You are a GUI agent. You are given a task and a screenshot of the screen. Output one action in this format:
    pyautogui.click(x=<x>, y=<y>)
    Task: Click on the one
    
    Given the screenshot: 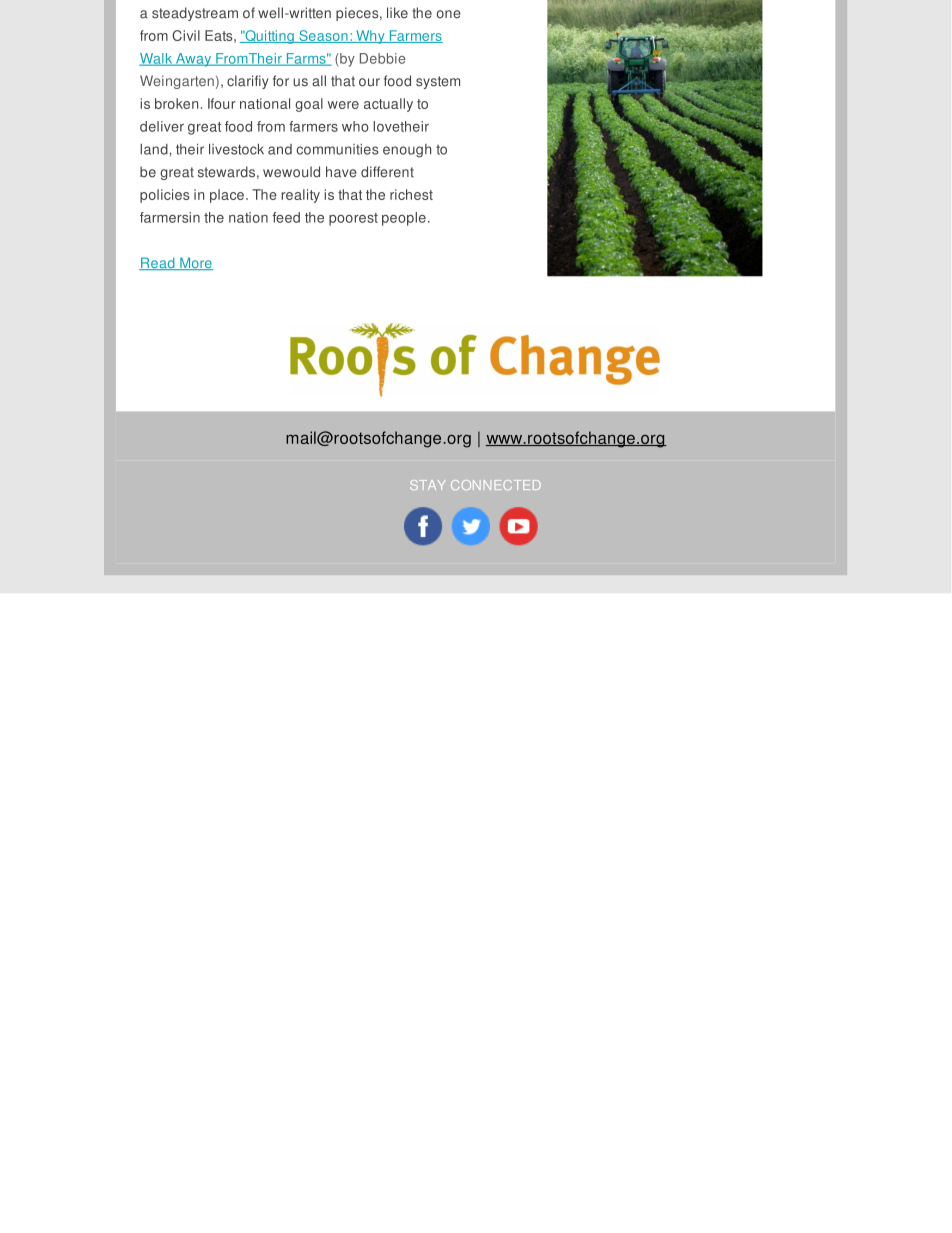 What is the action you would take?
    pyautogui.click(x=449, y=14)
